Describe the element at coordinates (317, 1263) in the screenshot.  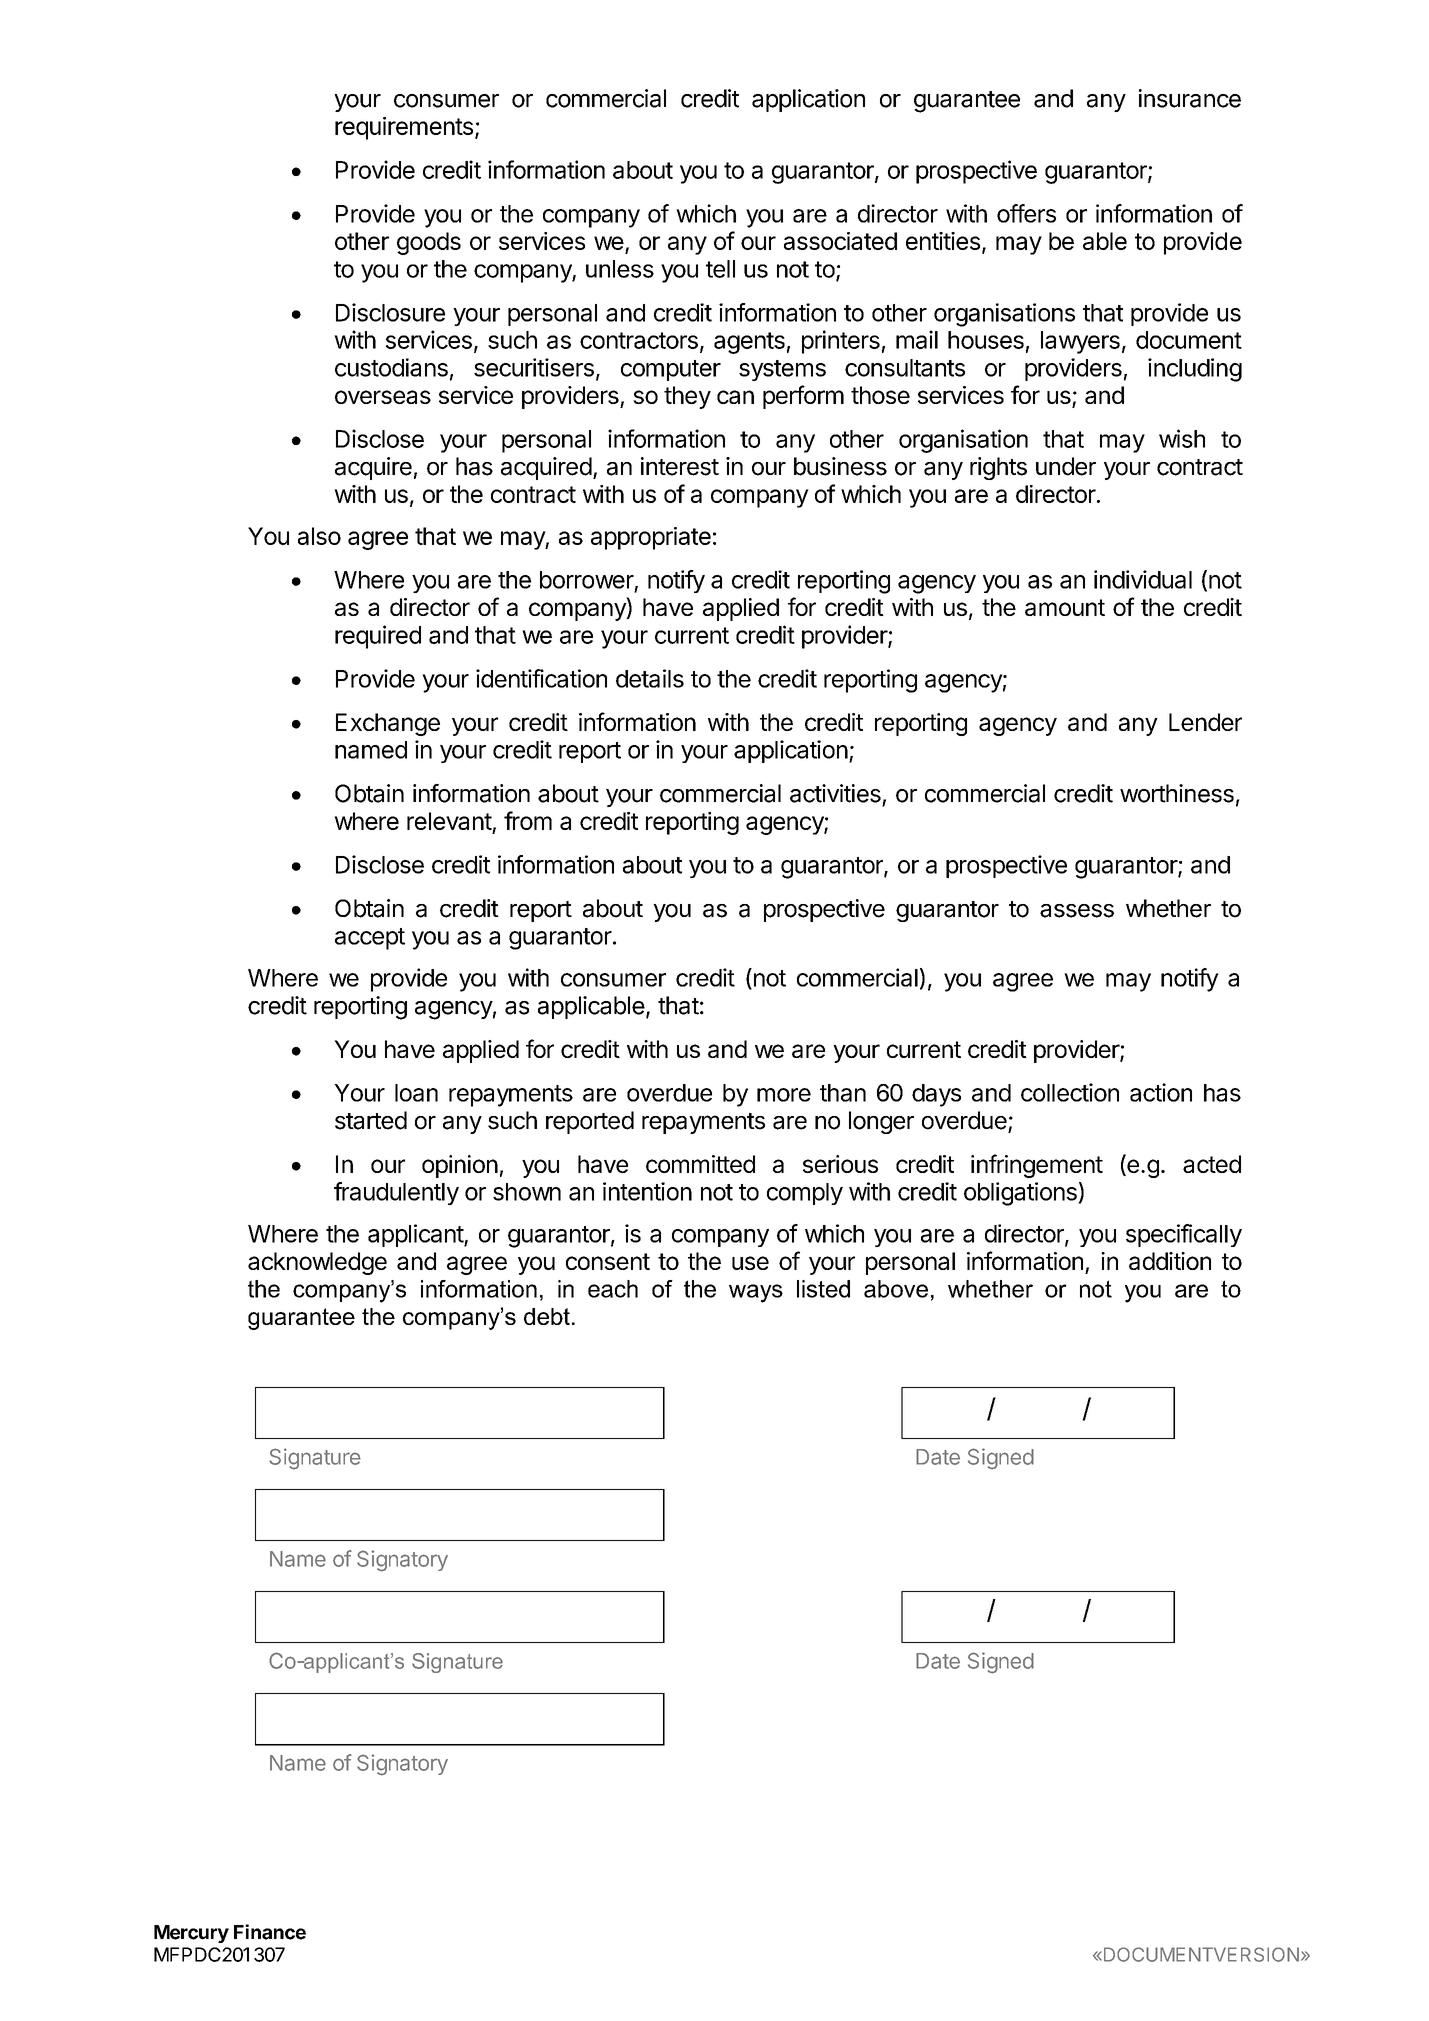
I see `acknowledge` at that location.
